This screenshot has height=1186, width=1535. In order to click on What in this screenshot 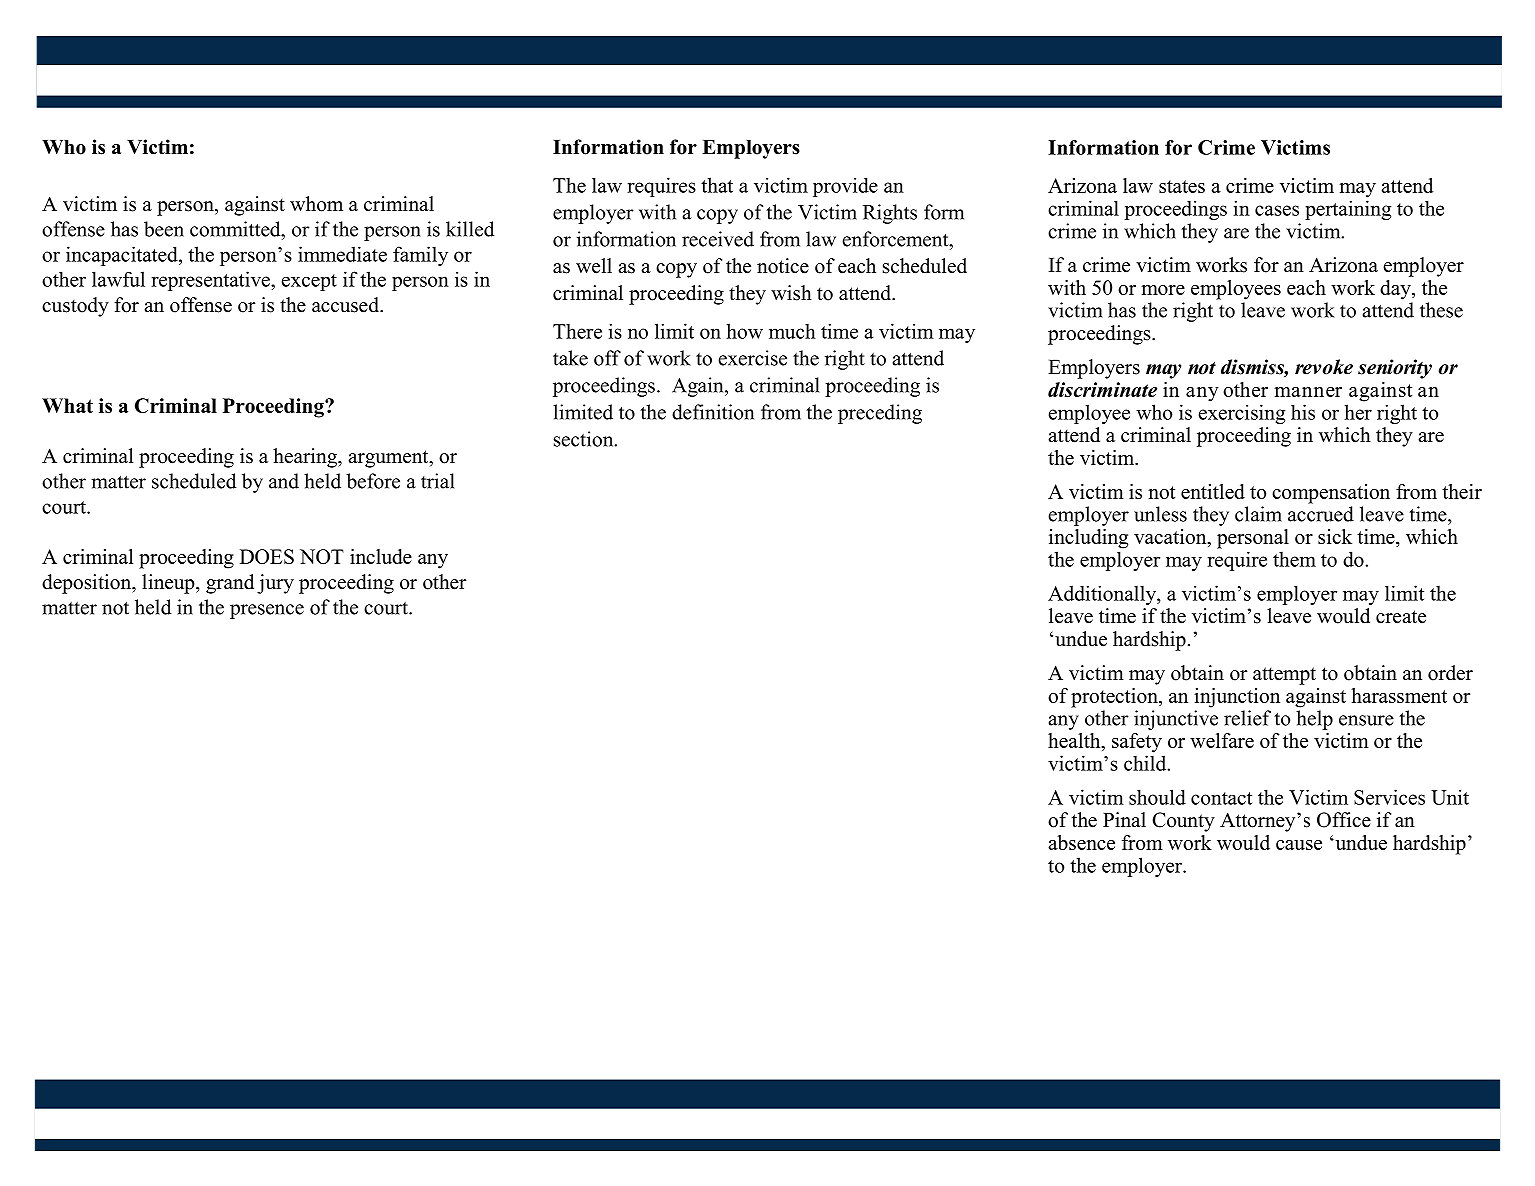, I will do `click(67, 405)`.
